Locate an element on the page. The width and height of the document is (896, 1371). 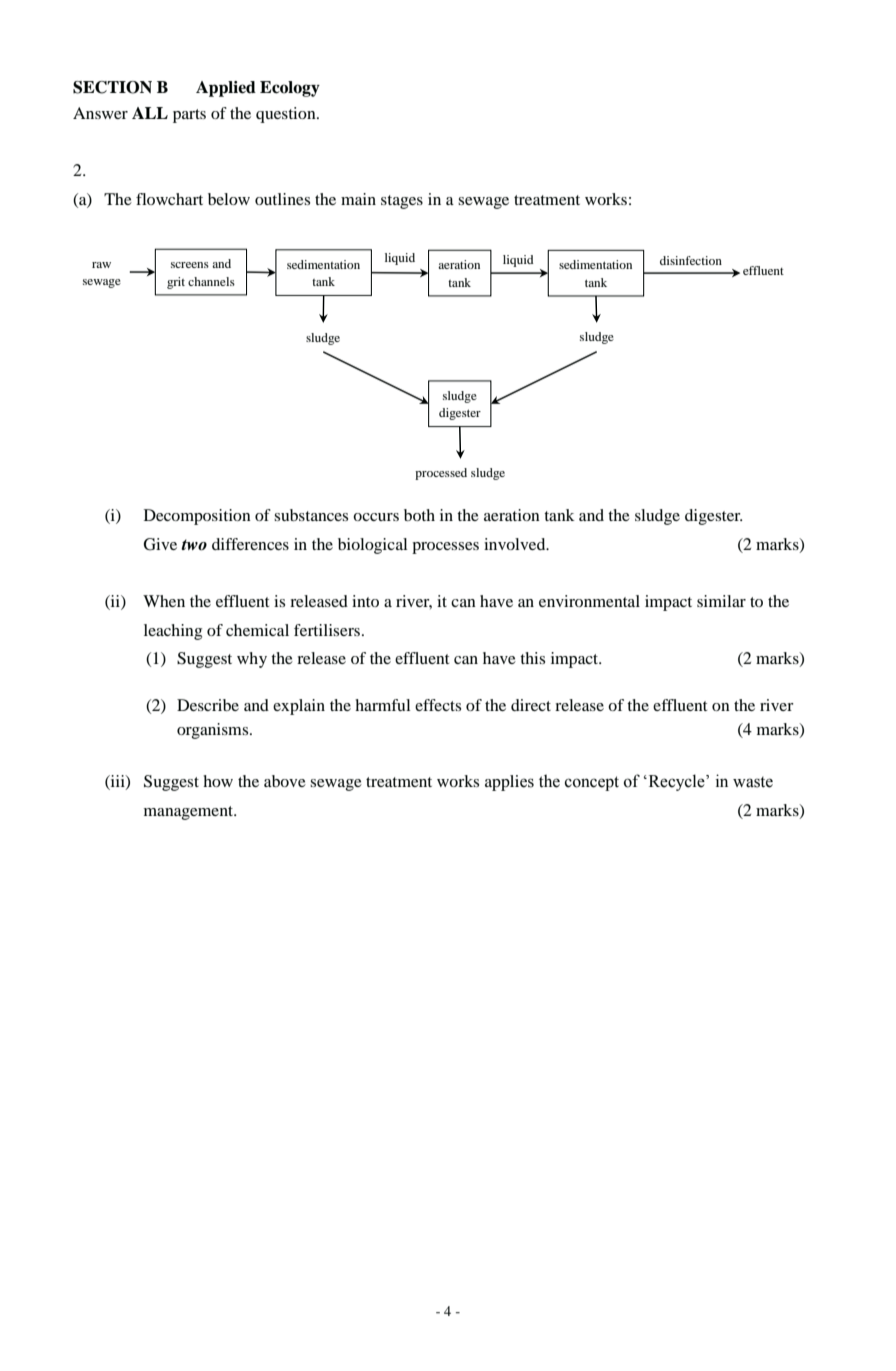
question is located at coordinates (287, 115).
